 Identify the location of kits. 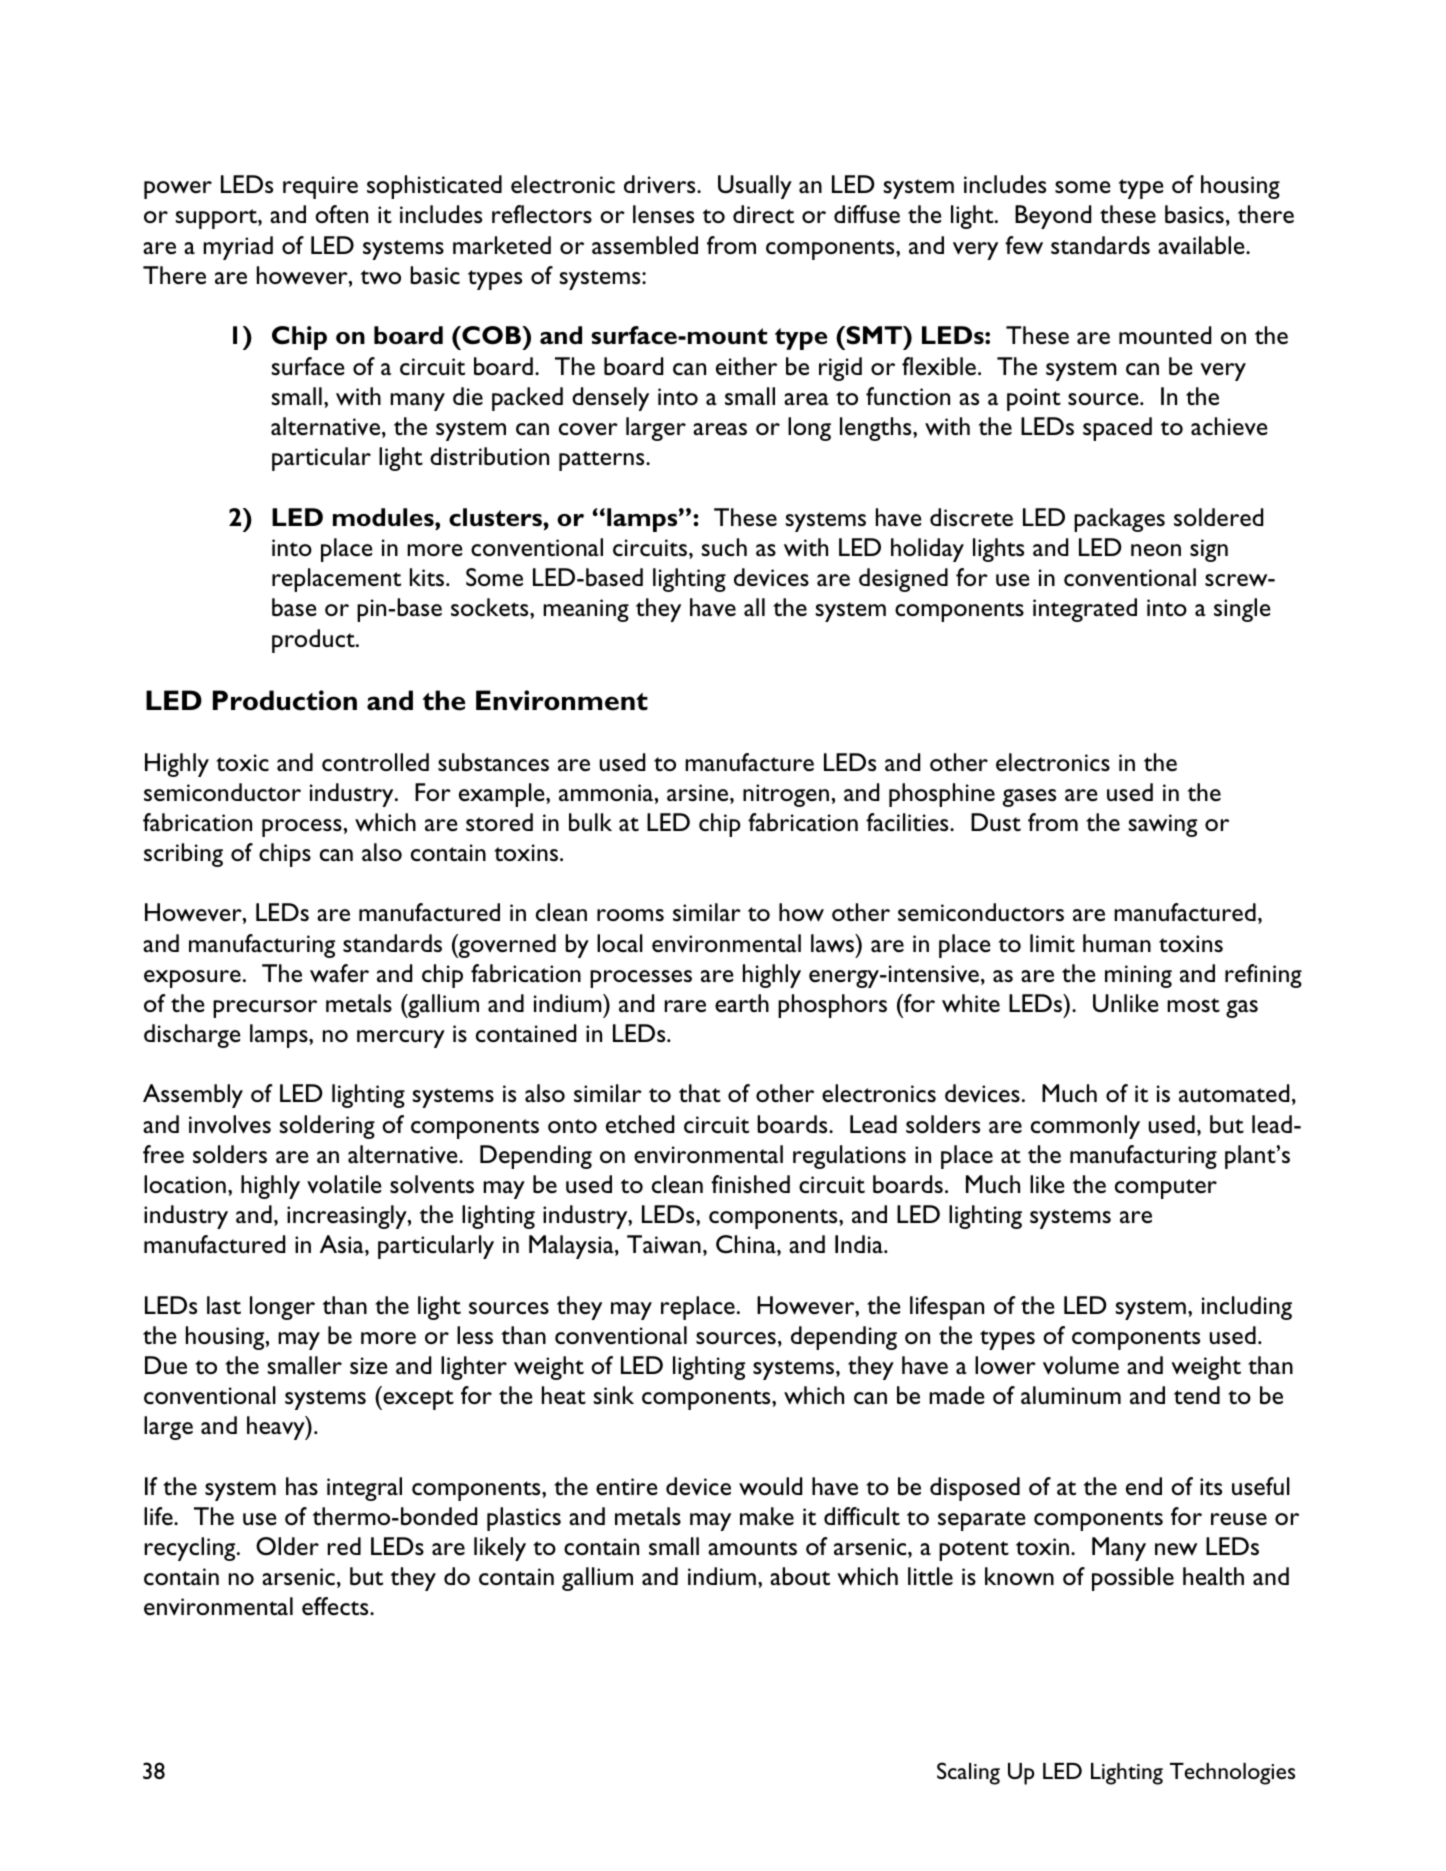
(428, 577).
